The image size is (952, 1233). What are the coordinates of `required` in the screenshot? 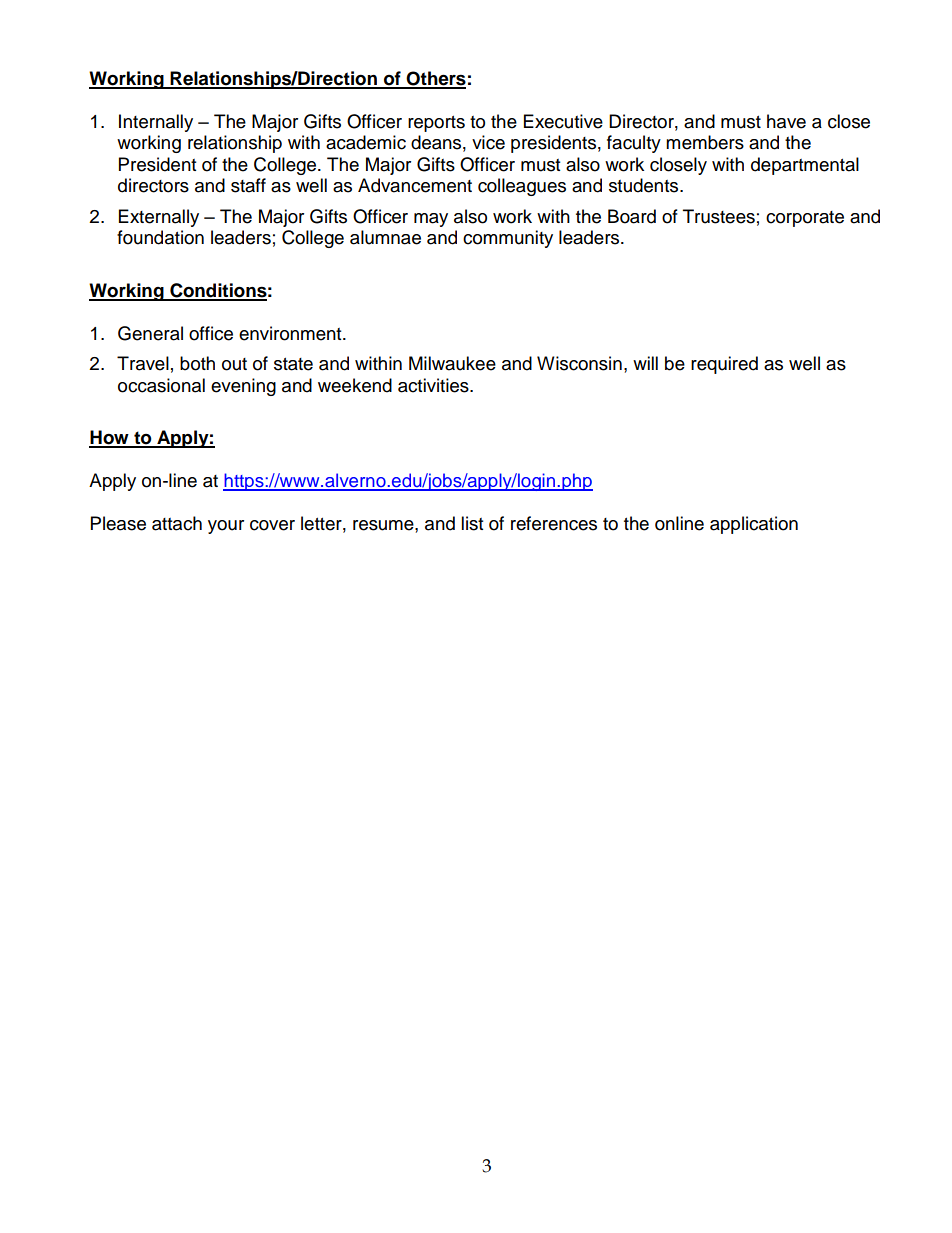 It's located at (724, 365).
